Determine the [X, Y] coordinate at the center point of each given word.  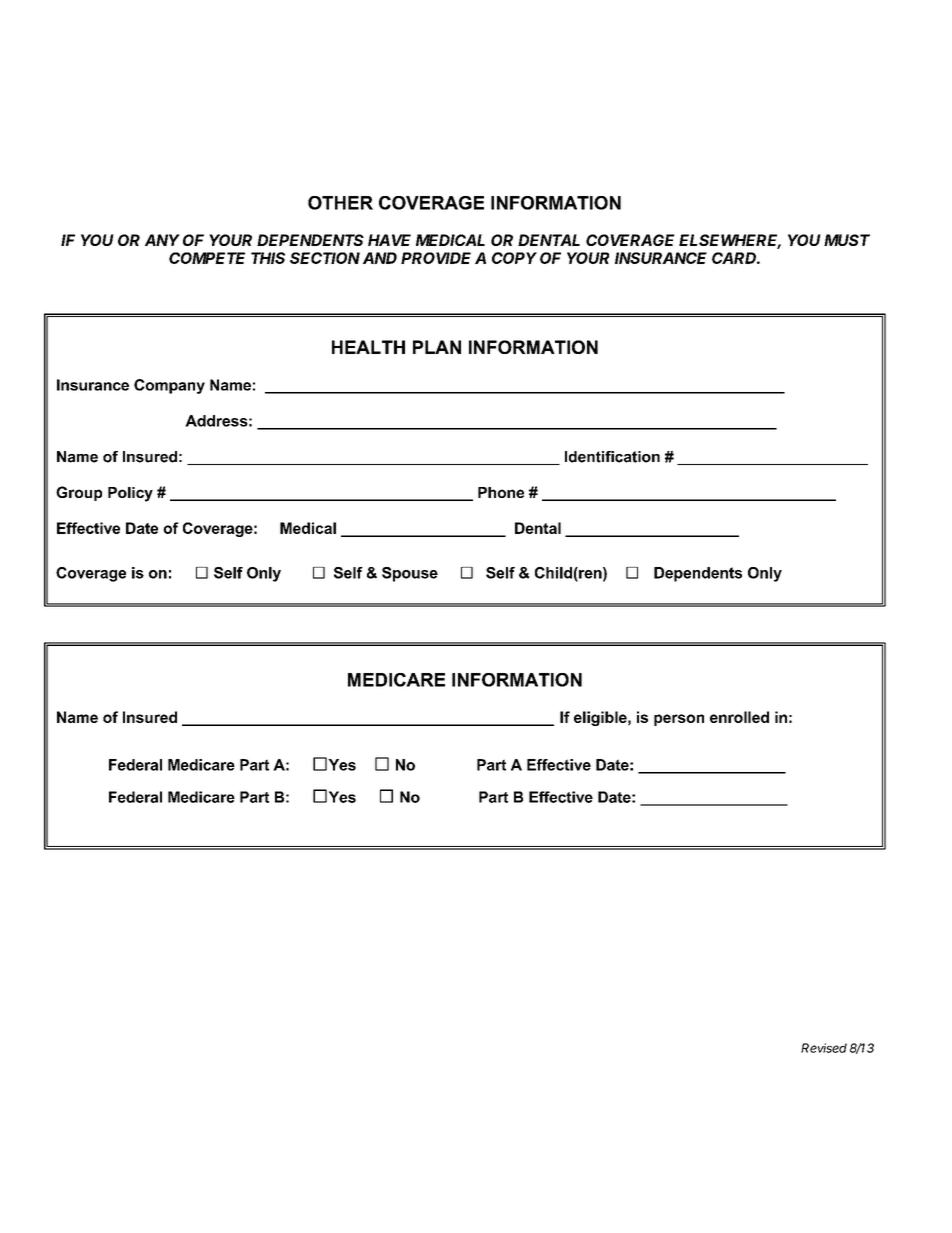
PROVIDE [436, 258]
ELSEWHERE [730, 241]
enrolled [739, 717]
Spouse [410, 574]
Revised [824, 1048]
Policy [130, 494]
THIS [268, 258]
